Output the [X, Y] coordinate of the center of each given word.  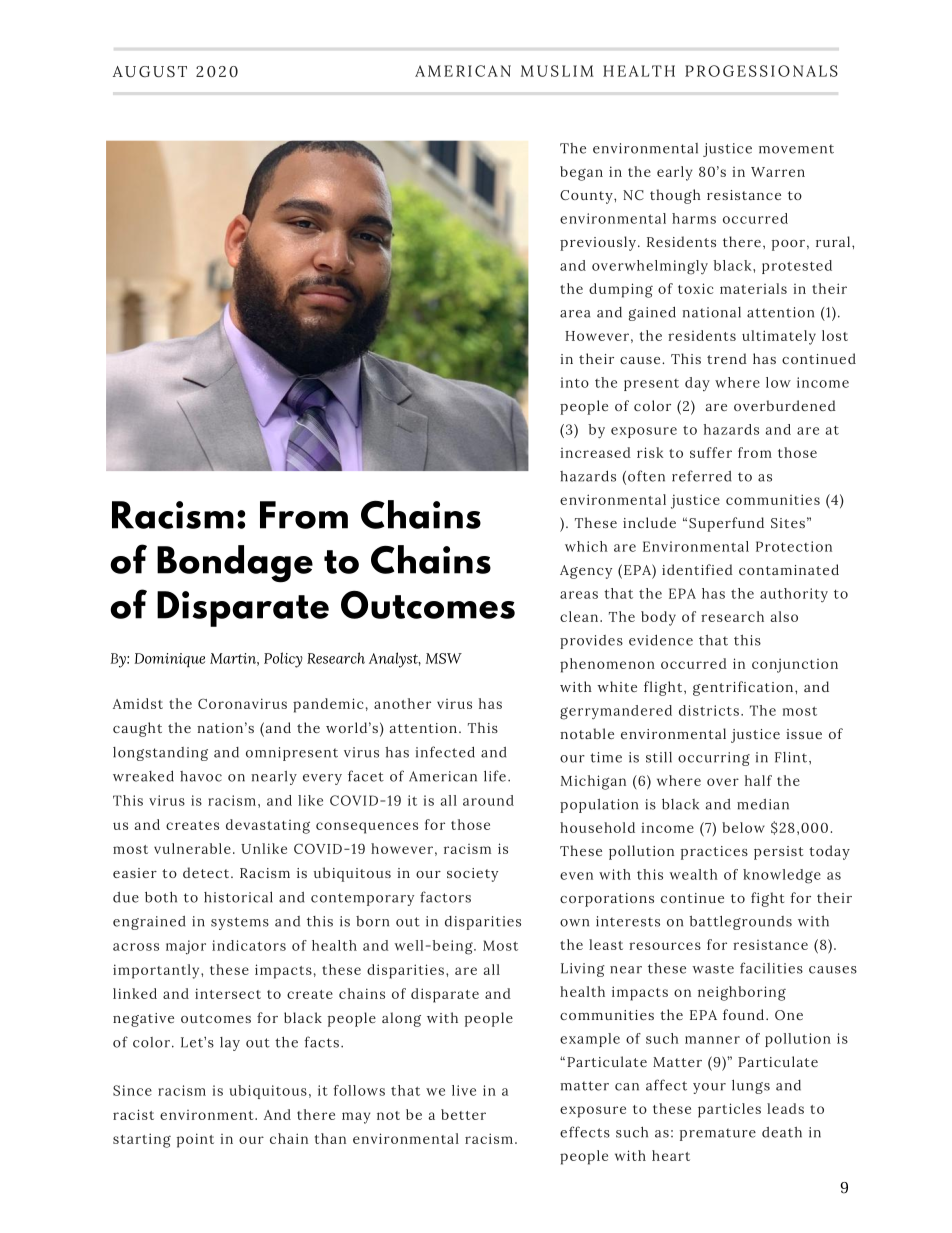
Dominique [169, 660]
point [195, 1140]
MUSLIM [557, 71]
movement [796, 149]
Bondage [235, 564]
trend [727, 358]
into [575, 382]
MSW [444, 658]
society [472, 875]
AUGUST [150, 72]
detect [207, 872]
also [784, 616]
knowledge [782, 876]
